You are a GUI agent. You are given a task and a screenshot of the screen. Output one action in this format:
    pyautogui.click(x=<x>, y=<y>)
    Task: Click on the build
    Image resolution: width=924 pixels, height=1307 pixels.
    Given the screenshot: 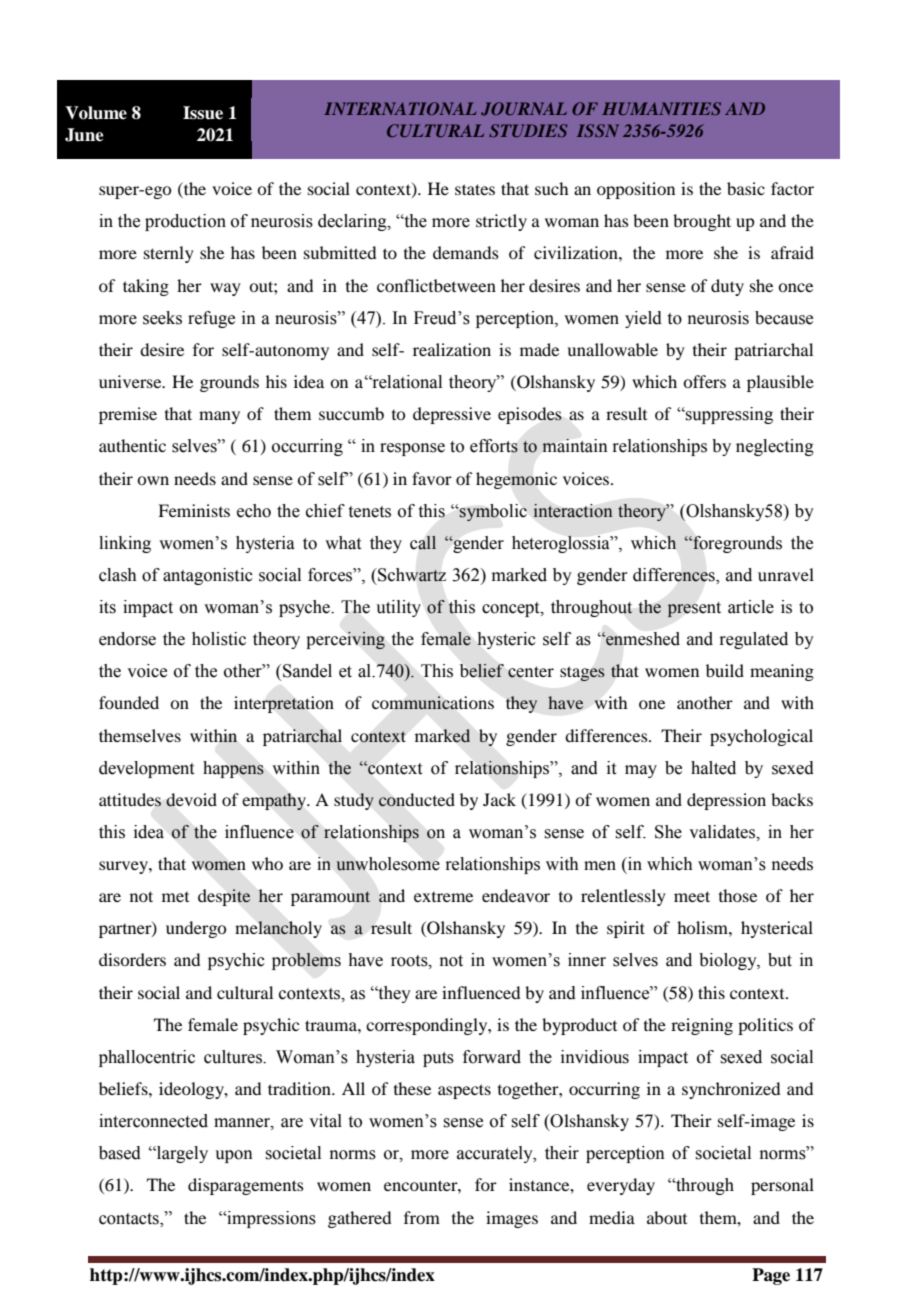 What is the action you would take?
    pyautogui.click(x=725, y=670)
